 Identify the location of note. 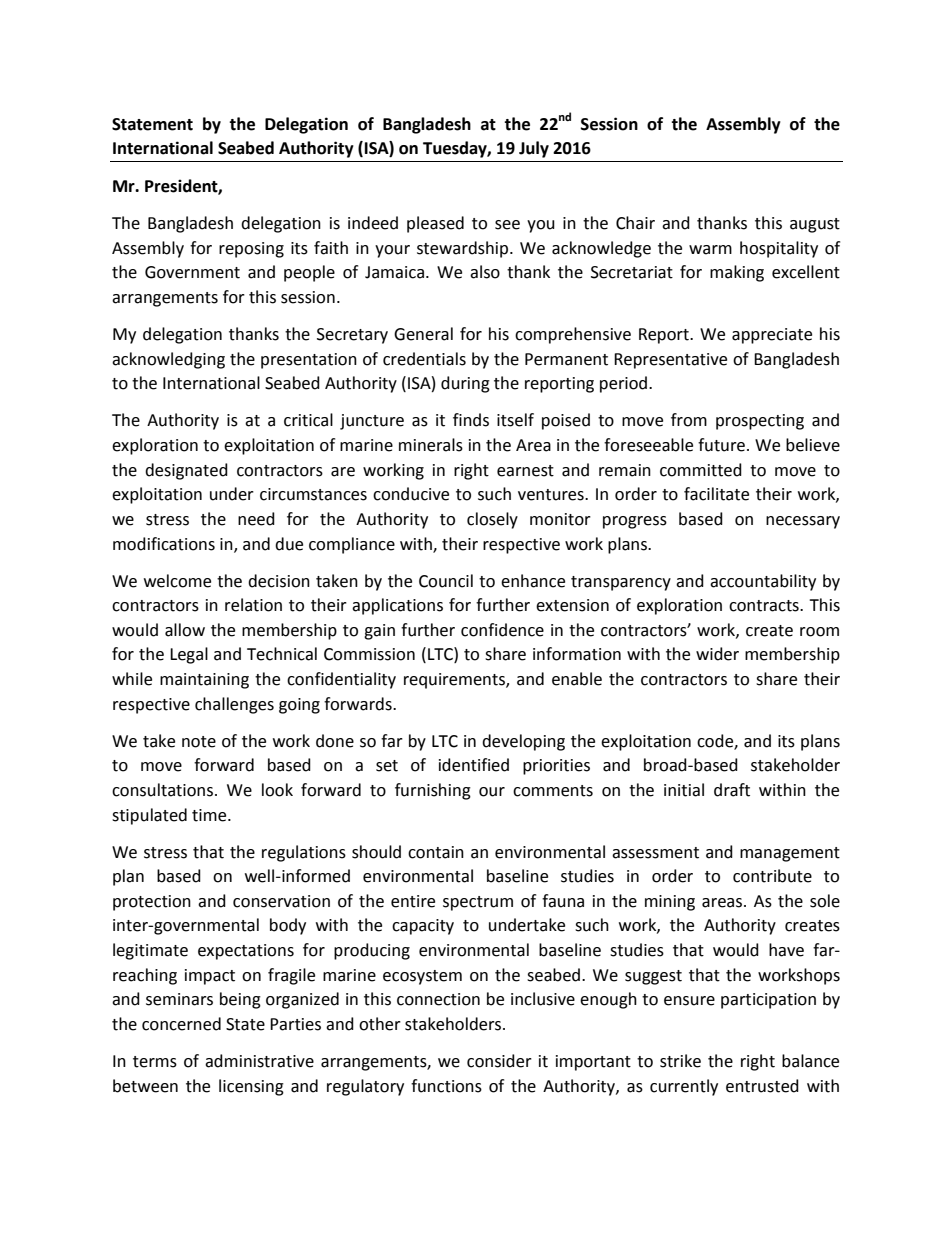
(199, 742).
